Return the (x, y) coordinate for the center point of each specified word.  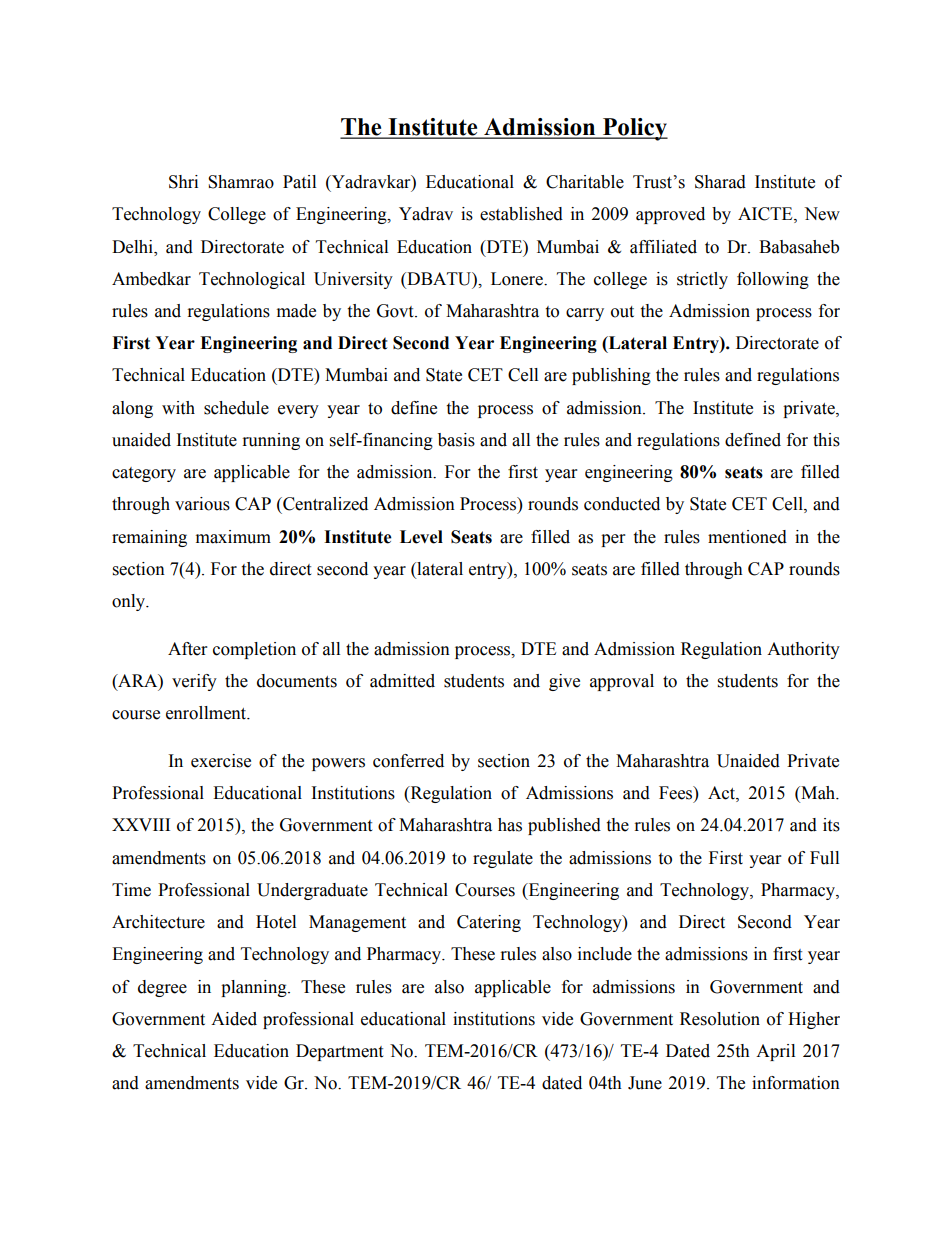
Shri (183, 182)
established (521, 214)
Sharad (720, 182)
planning (255, 988)
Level (421, 537)
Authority (803, 650)
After (187, 649)
